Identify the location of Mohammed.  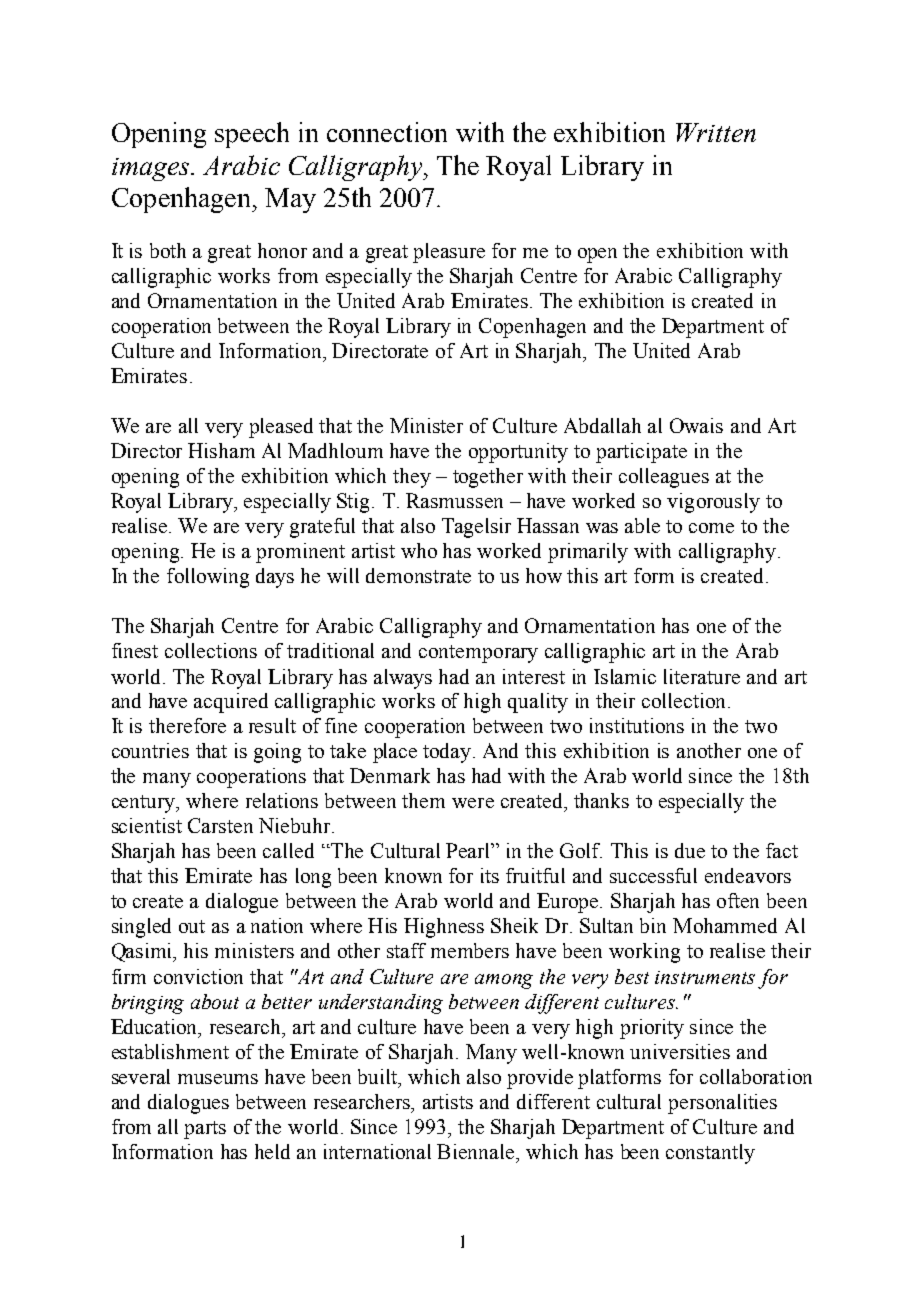
(725, 925).
